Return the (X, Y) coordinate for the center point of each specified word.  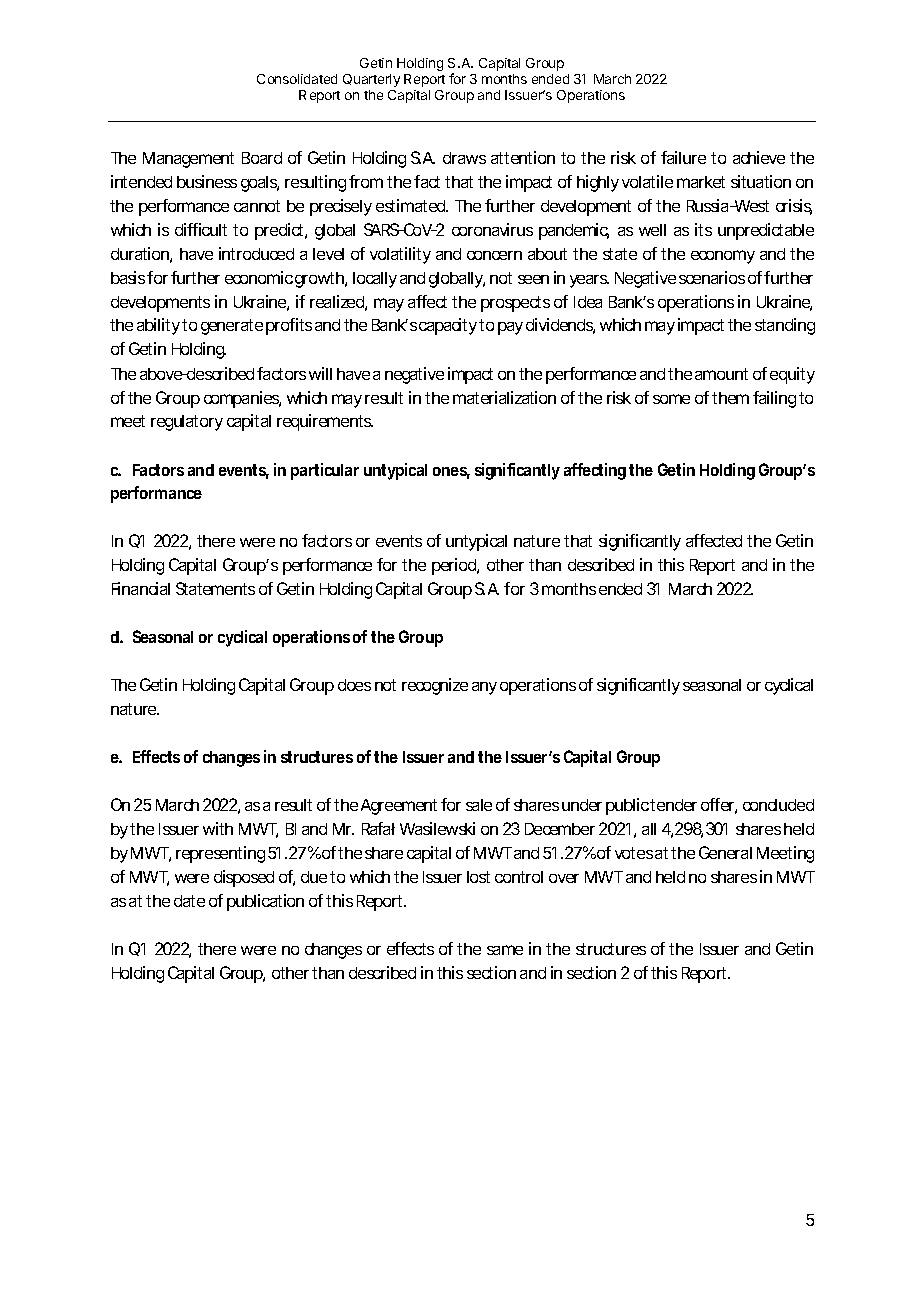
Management (188, 160)
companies (242, 399)
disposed (244, 878)
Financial (141, 588)
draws (464, 158)
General (725, 852)
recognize (435, 686)
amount (721, 374)
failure (683, 157)
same (505, 950)
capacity (448, 326)
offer (719, 806)
